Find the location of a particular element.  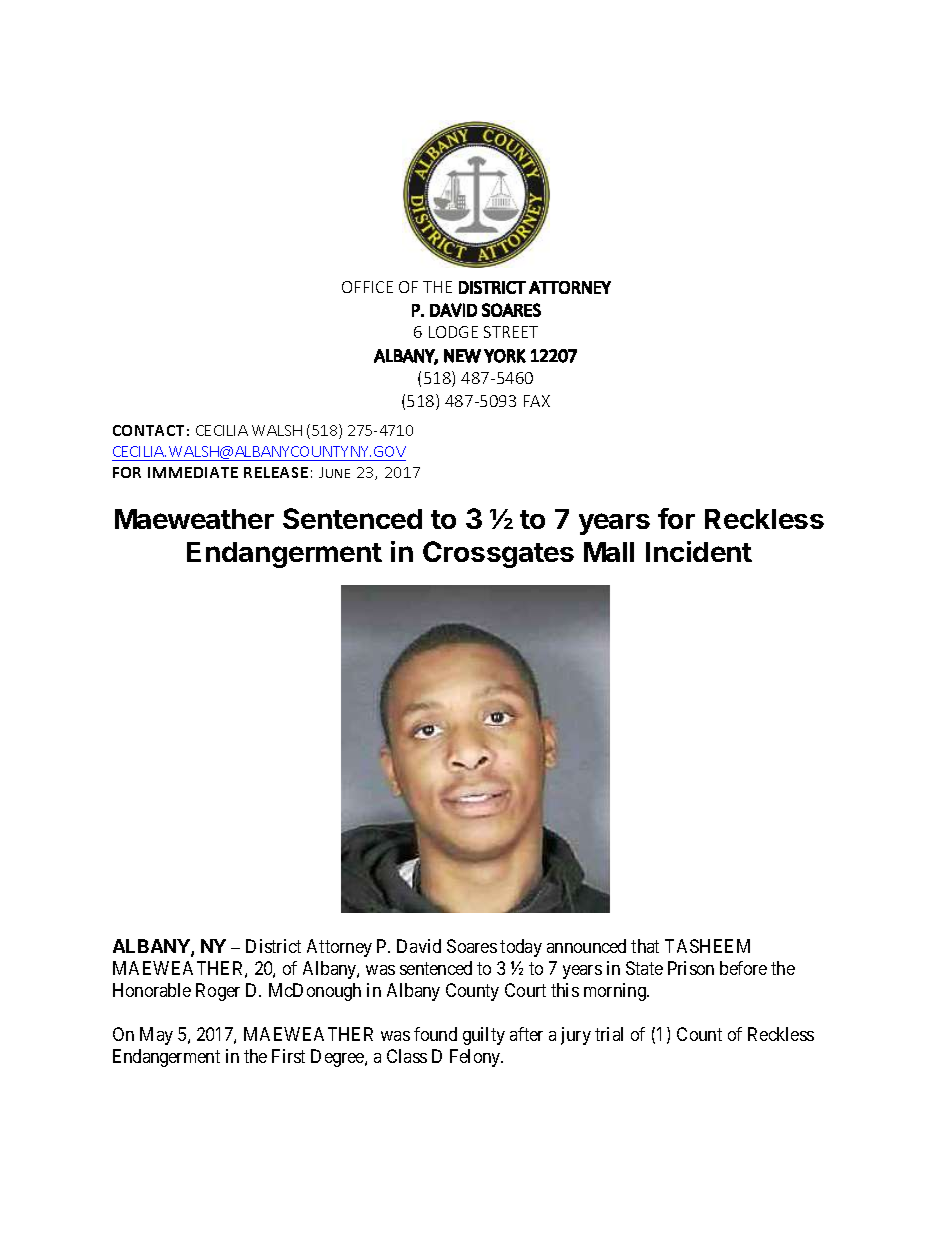

RELEASE is located at coordinates (276, 472).
